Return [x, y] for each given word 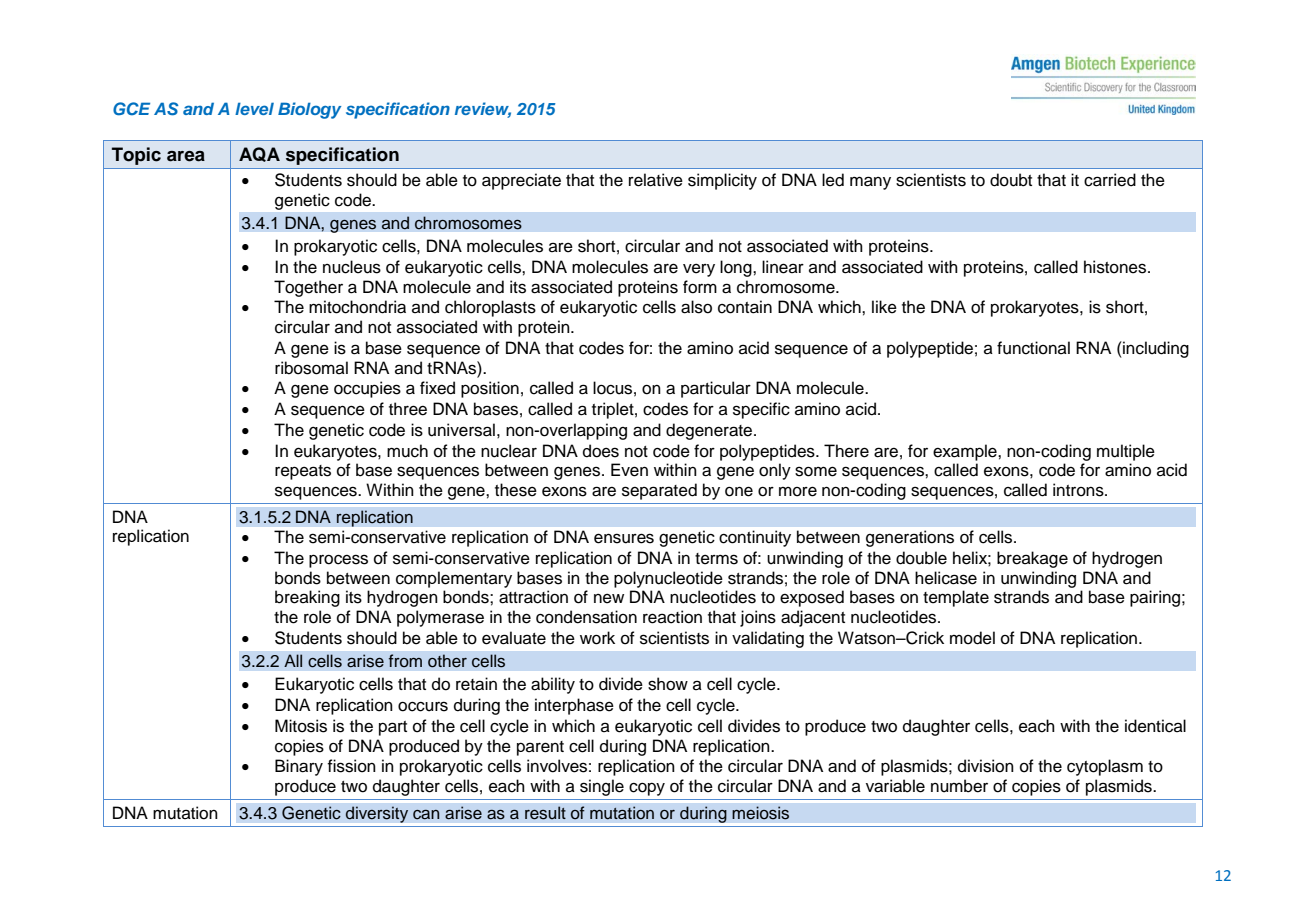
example [966, 452]
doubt [1011, 180]
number [959, 786]
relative [656, 180]
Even [629, 470]
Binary [299, 767]
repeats [303, 472]
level [254, 108]
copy [647, 789]
